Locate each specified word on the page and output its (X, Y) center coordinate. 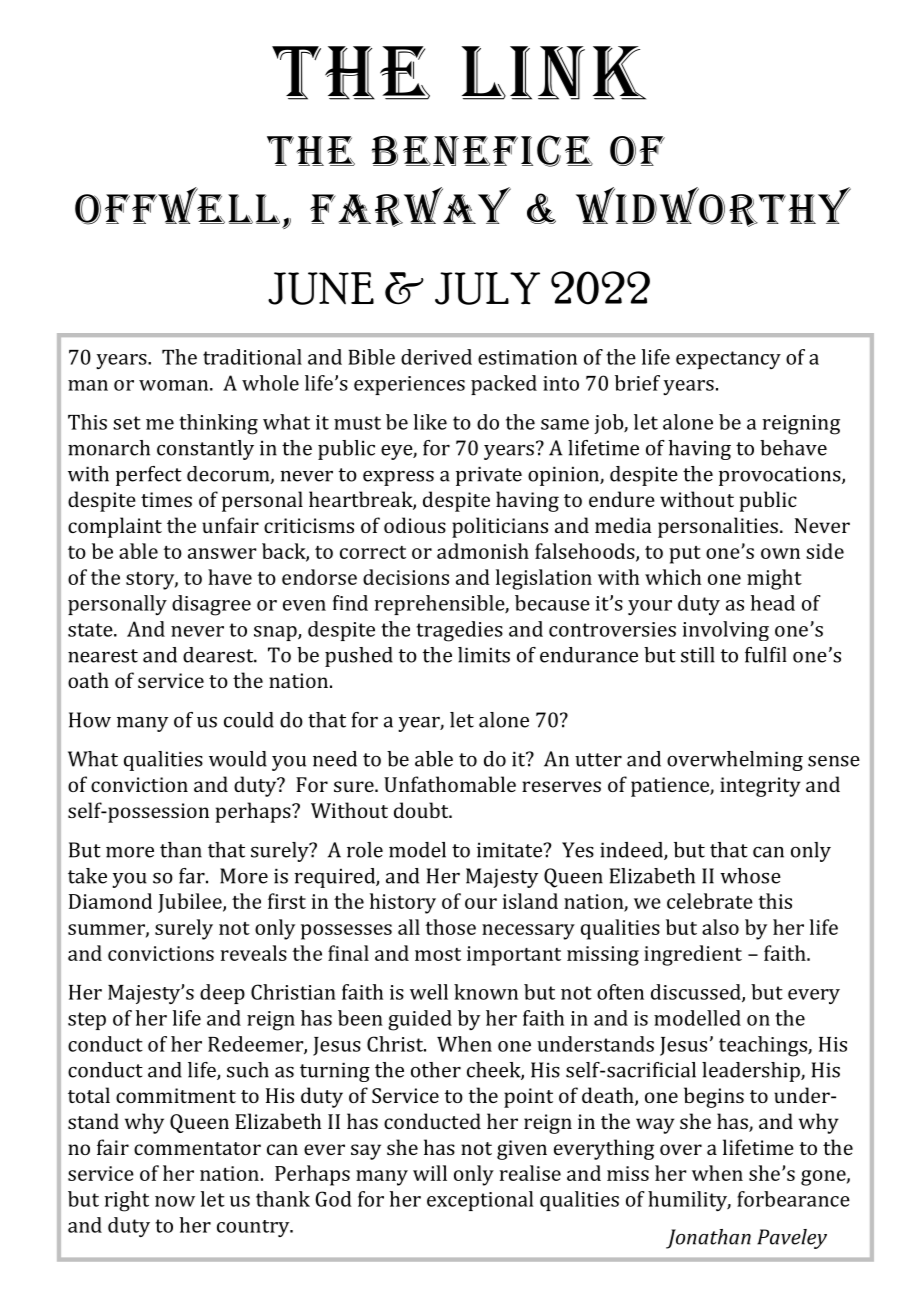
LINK (553, 73)
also (720, 927)
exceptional (480, 1201)
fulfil (766, 655)
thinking (218, 424)
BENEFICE (482, 151)
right (126, 1201)
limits (484, 655)
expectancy (728, 360)
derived (436, 357)
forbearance (793, 1199)
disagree (211, 605)
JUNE (321, 288)
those (450, 927)
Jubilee (191, 903)
